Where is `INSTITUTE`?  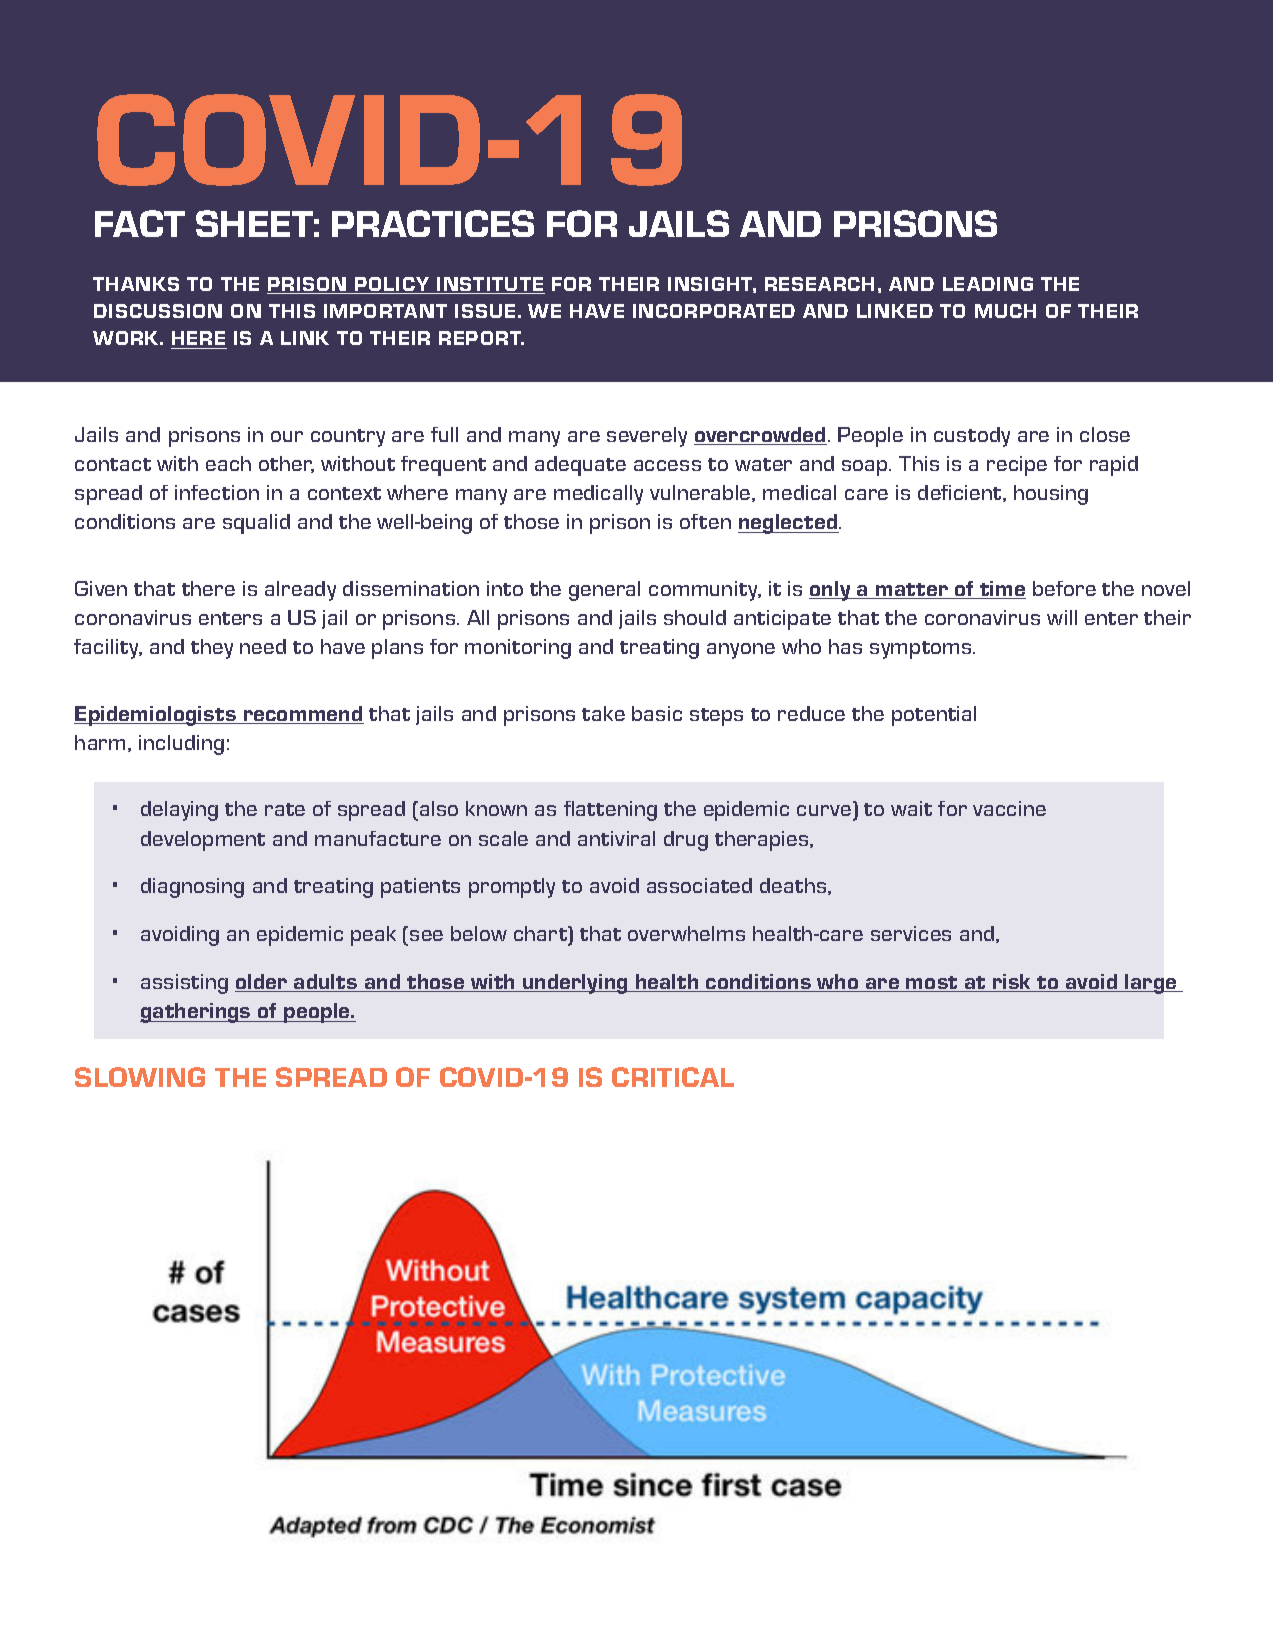
INSTITUTE is located at coordinates (490, 285).
